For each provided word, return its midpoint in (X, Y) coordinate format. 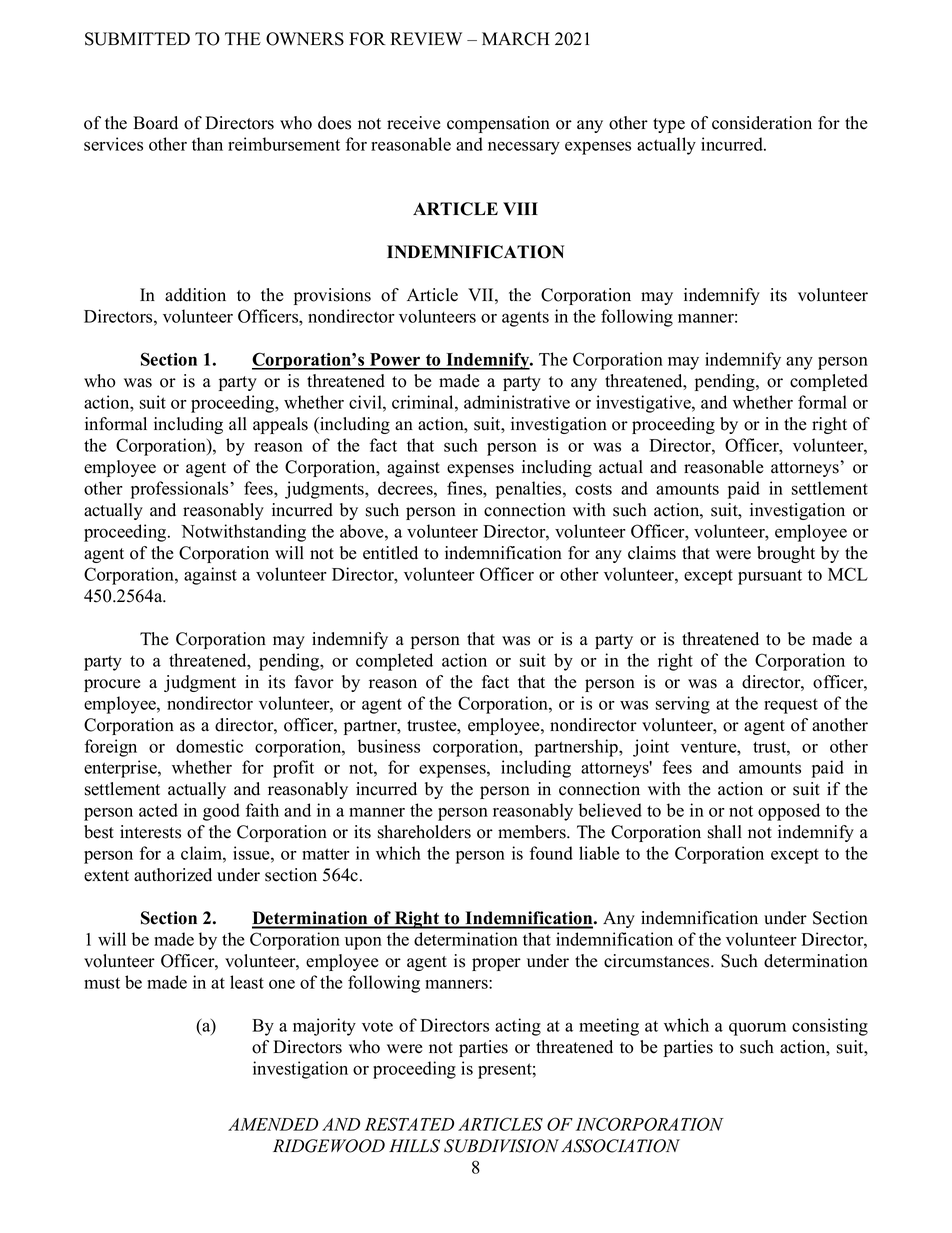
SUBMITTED (137, 39)
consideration (762, 123)
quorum (757, 1029)
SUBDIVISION (501, 1146)
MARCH (515, 39)
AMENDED (273, 1124)
